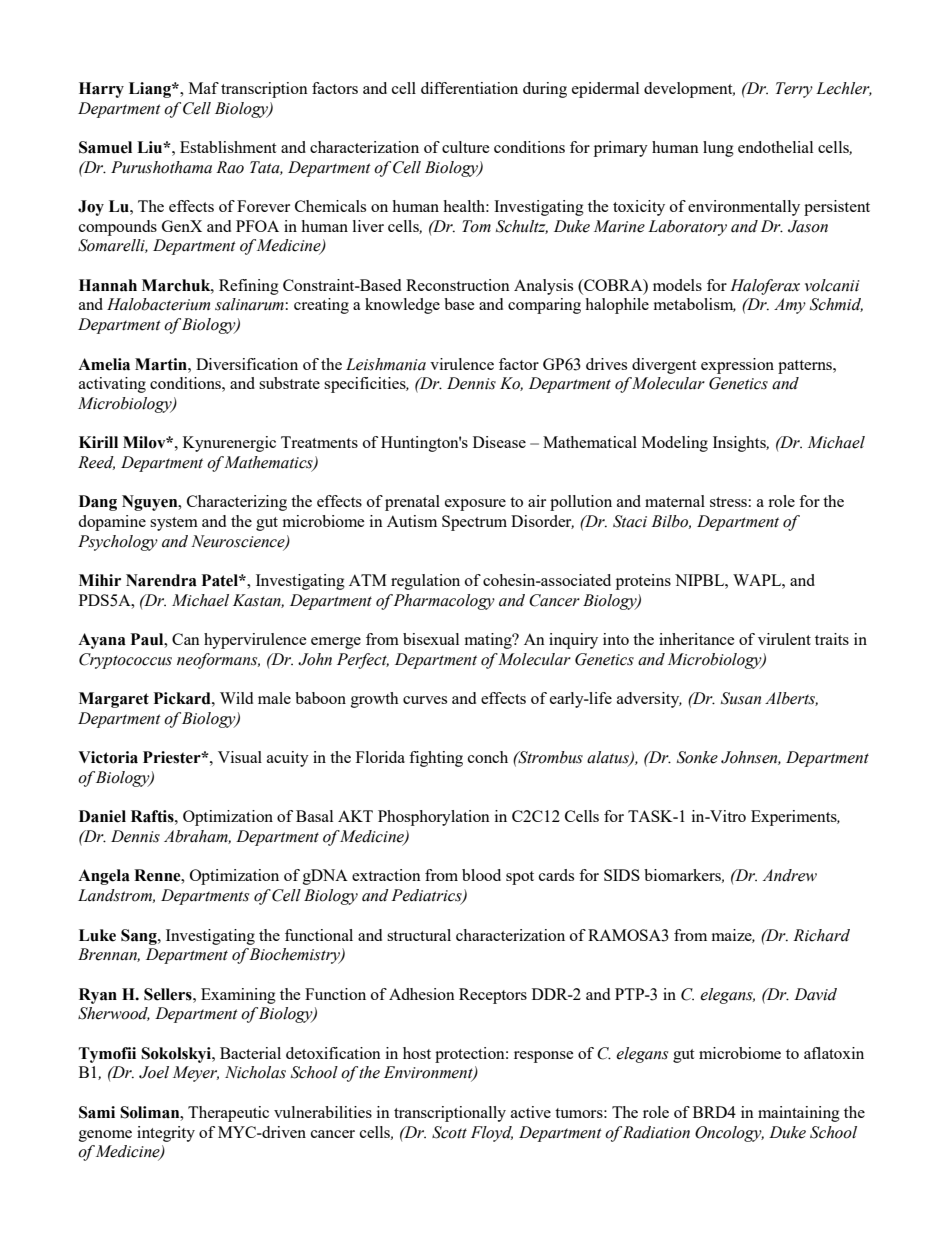  I want to click on Narendra, so click(161, 580).
